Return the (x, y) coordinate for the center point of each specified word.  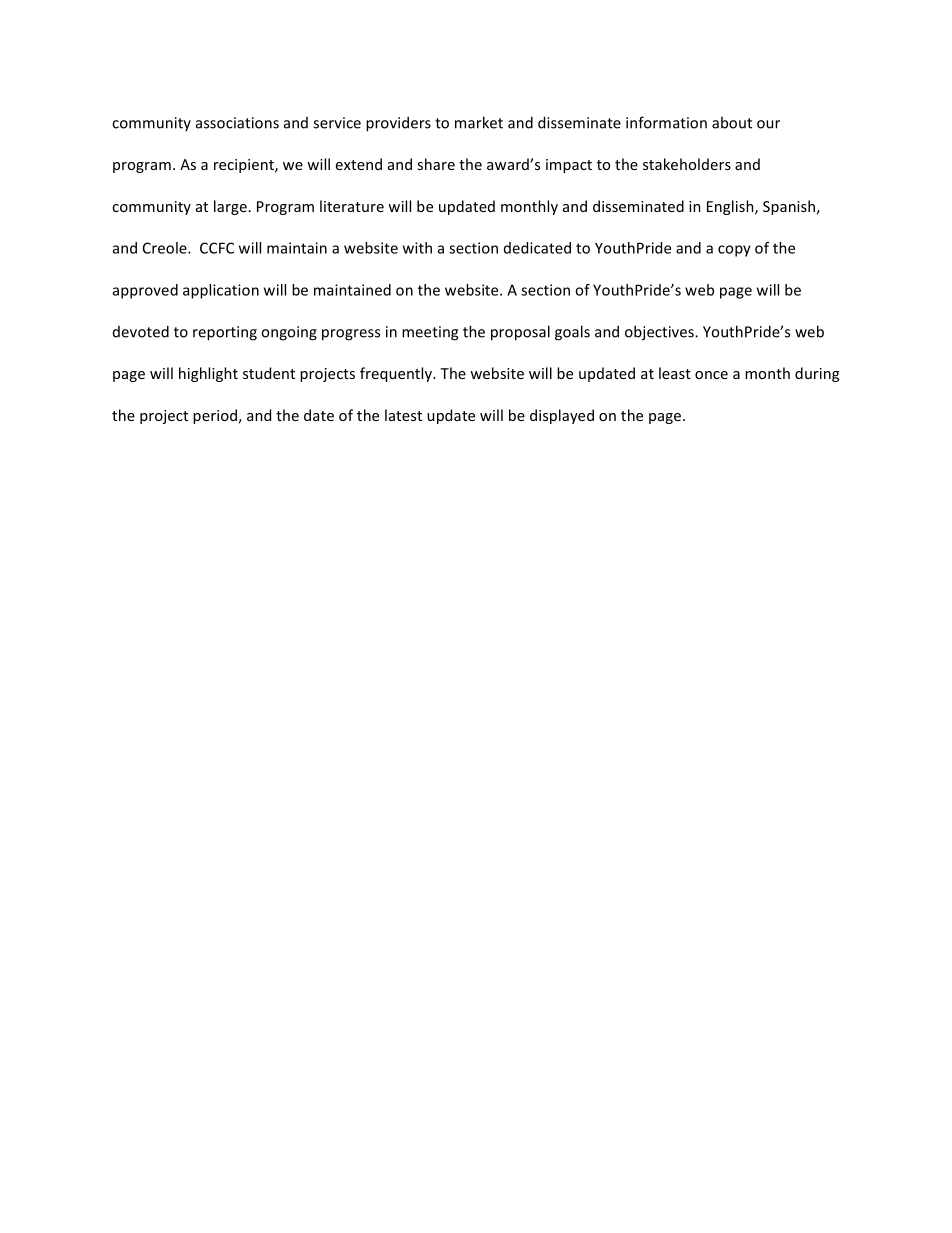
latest (403, 415)
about (732, 122)
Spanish (789, 207)
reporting (225, 333)
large (230, 207)
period (215, 416)
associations (237, 123)
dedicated (537, 248)
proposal (520, 333)
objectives (660, 333)
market (479, 122)
